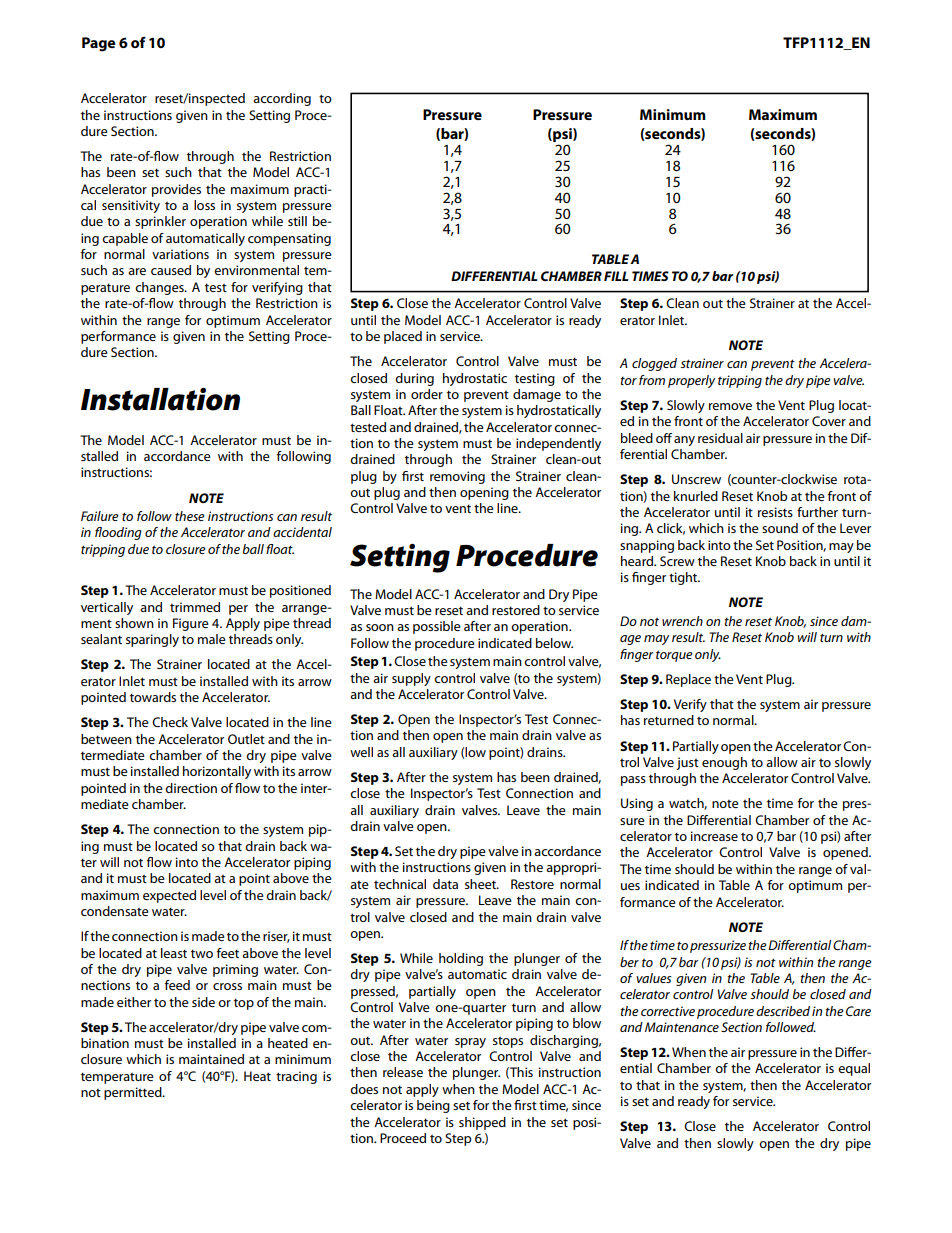 The height and width of the image is (1233, 952). Describe the element at coordinates (134, 1093) in the image. I see `permitted` at that location.
